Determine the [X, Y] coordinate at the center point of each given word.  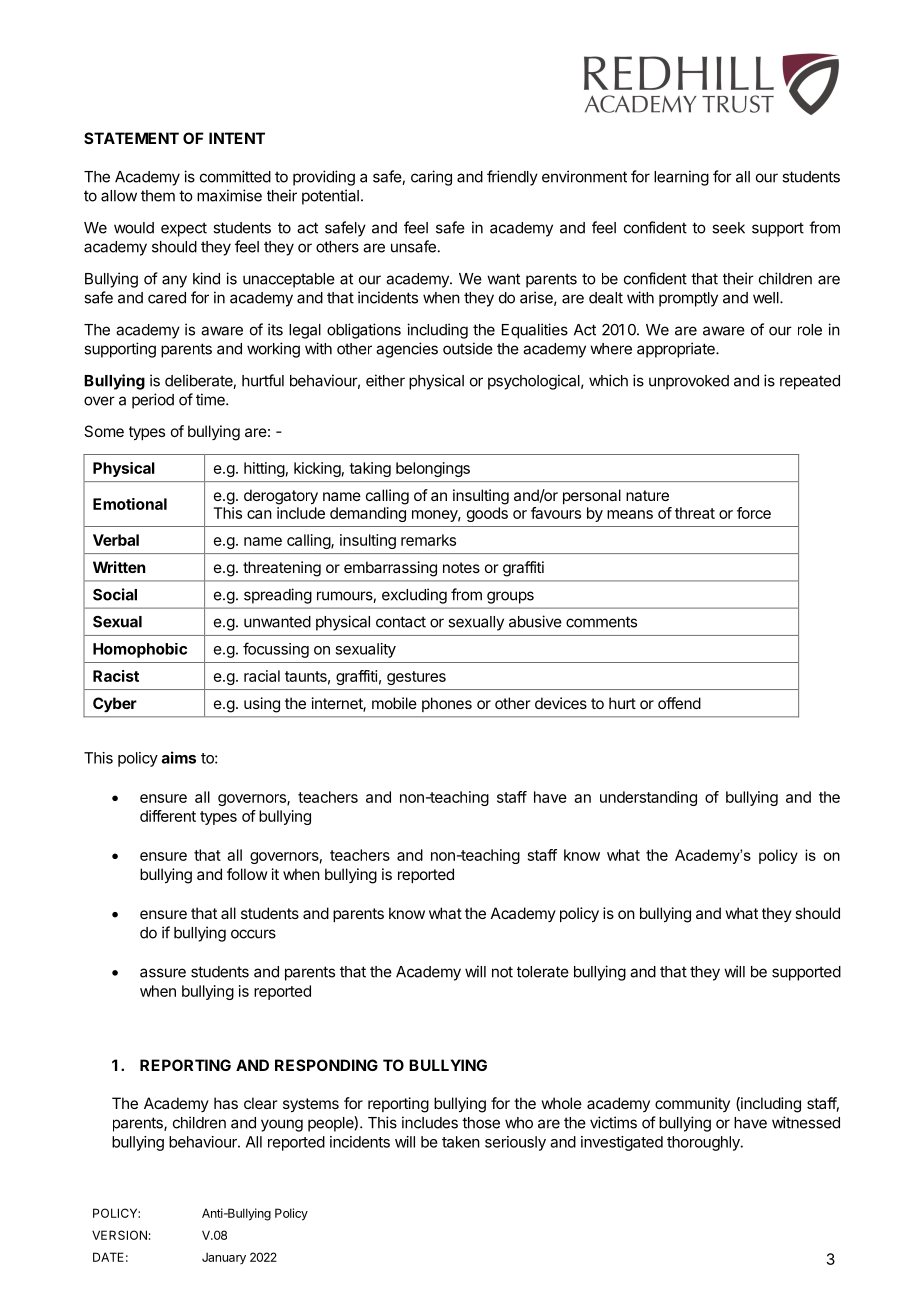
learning [681, 178]
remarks [428, 540]
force [754, 513]
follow [247, 874]
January [224, 1258]
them [158, 196]
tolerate [543, 972]
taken [461, 1142]
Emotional [130, 504]
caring [431, 178]
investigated [622, 1143]
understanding [648, 798]
